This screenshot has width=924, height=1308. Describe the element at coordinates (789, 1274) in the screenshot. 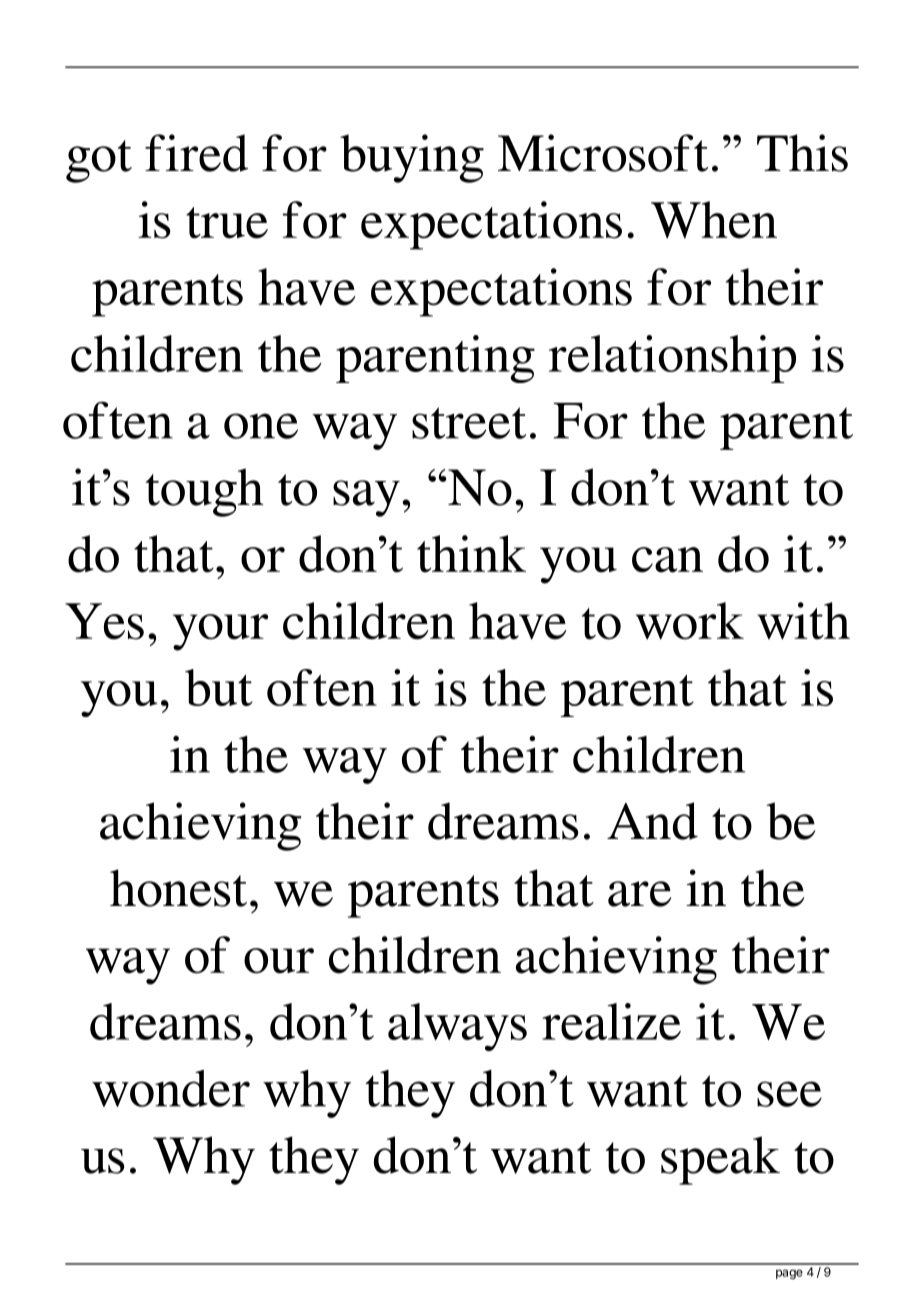

I see `page` at that location.
